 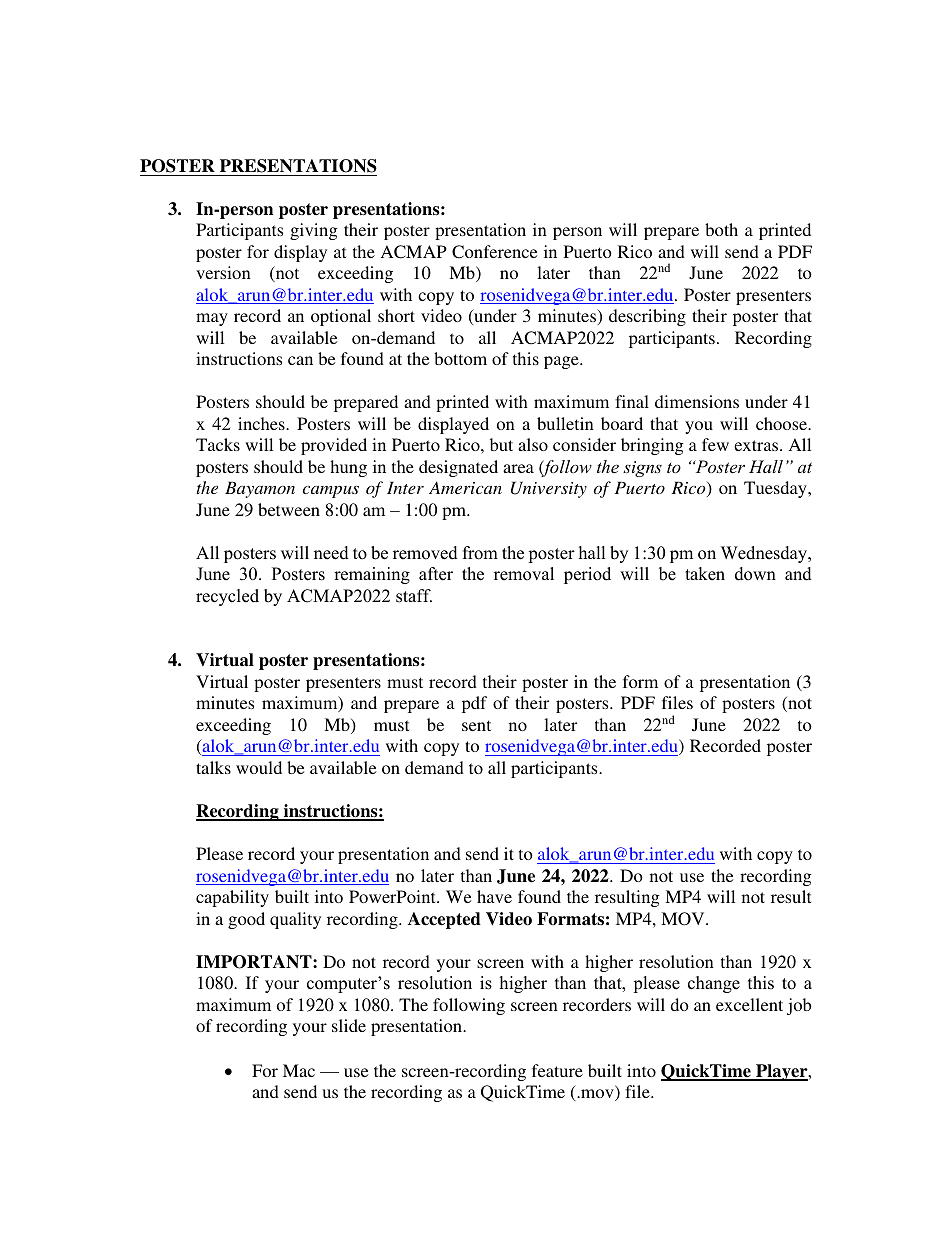 What do you see at coordinates (721, 229) in the page?
I see `both` at bounding box center [721, 229].
